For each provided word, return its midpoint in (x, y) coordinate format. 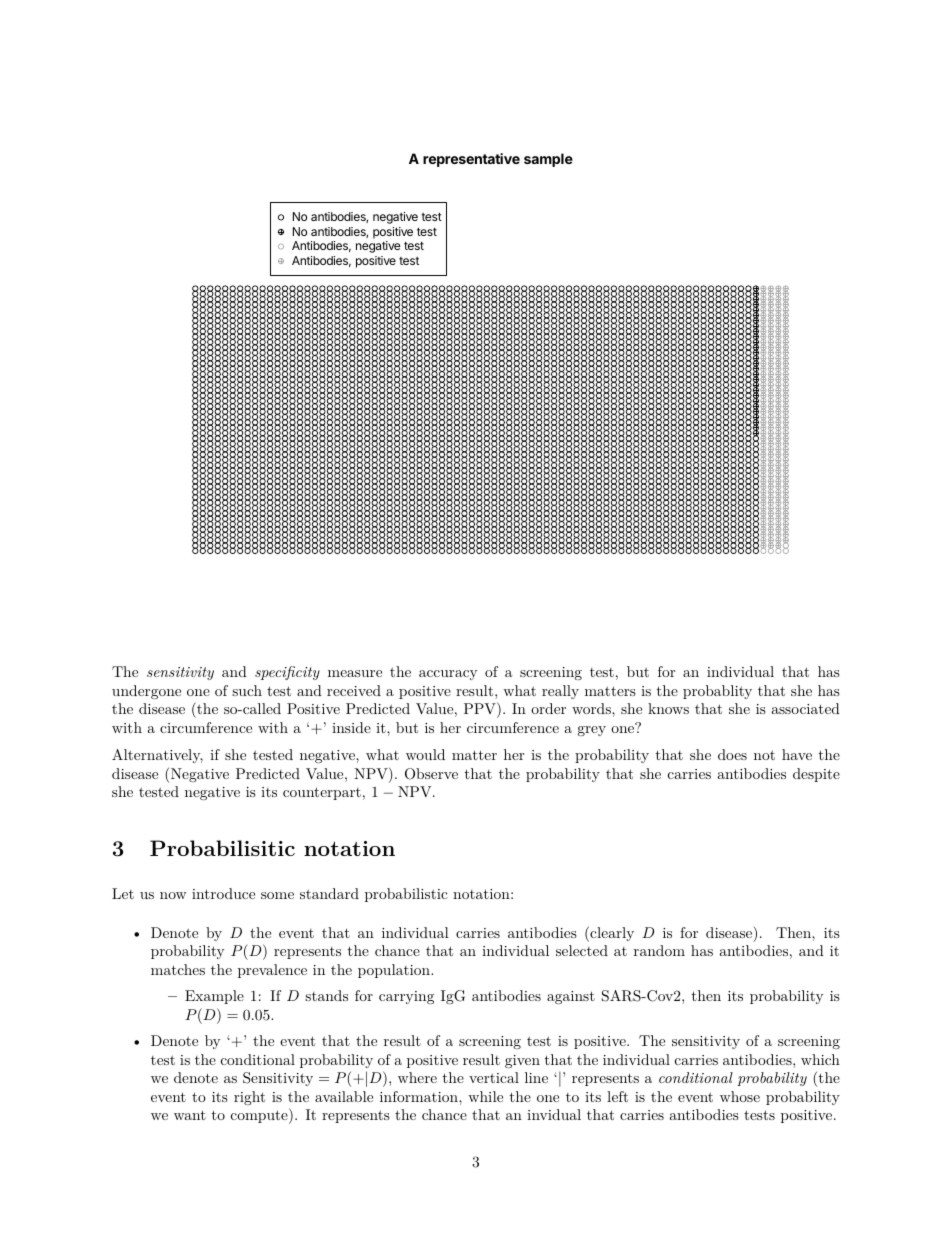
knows (668, 708)
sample (548, 160)
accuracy (448, 675)
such (247, 690)
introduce (223, 893)
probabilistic (406, 895)
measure (355, 673)
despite (816, 775)
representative (471, 160)
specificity (287, 673)
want (190, 1115)
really (560, 692)
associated (806, 708)
